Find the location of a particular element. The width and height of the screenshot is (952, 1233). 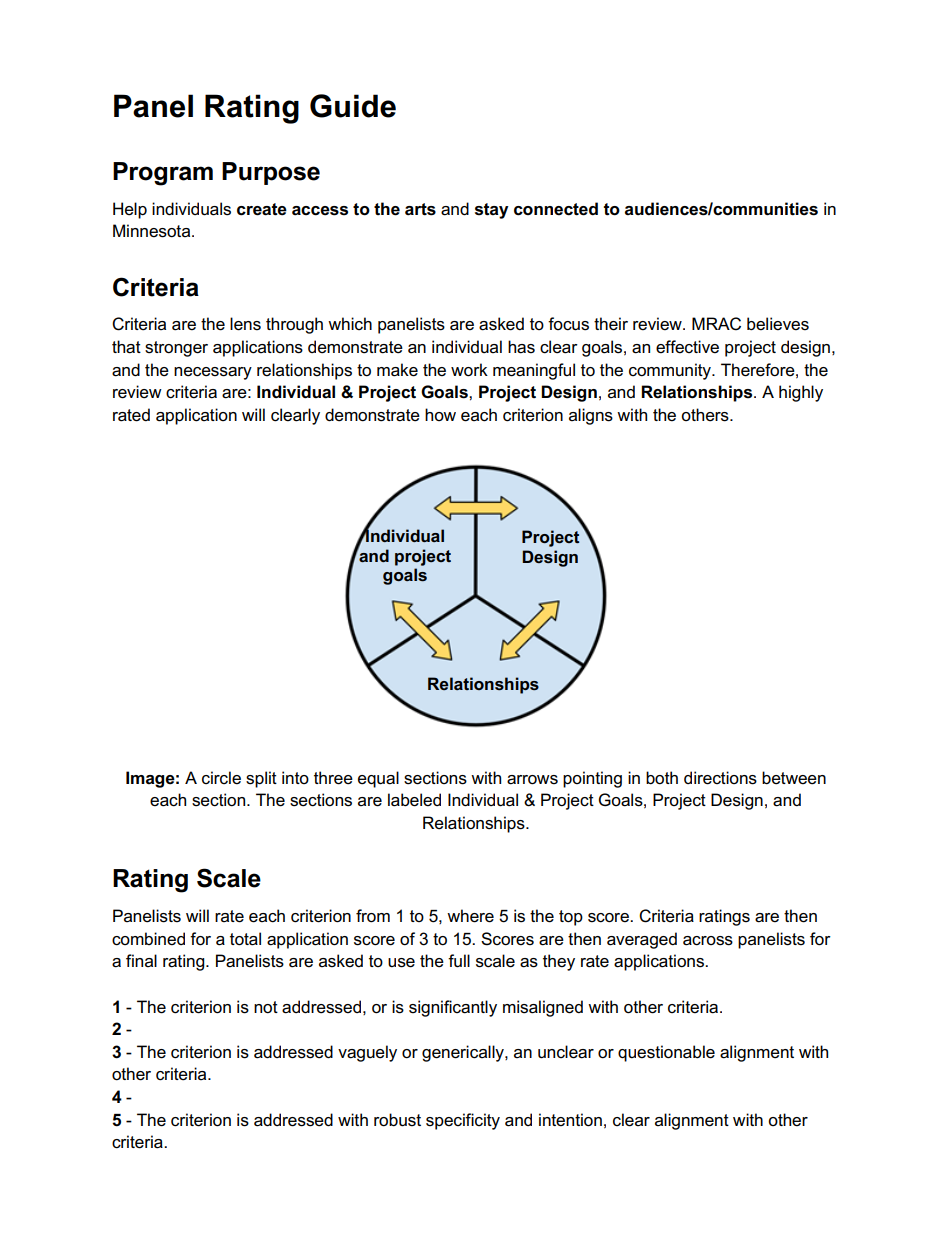

Program is located at coordinates (163, 174).
